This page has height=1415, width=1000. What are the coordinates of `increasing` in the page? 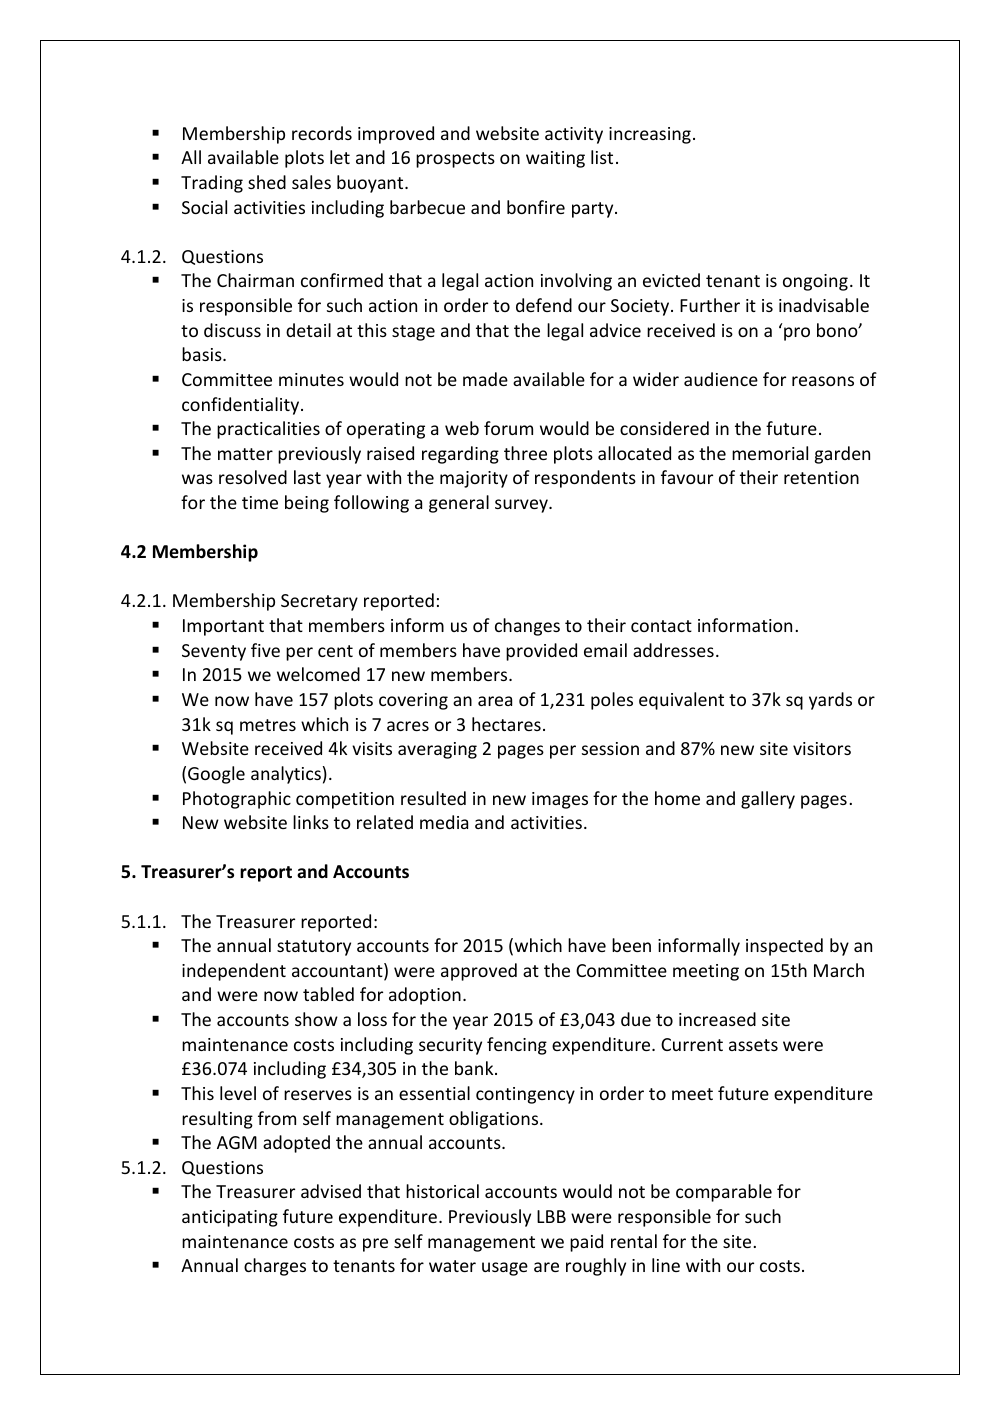 It's located at (650, 135).
